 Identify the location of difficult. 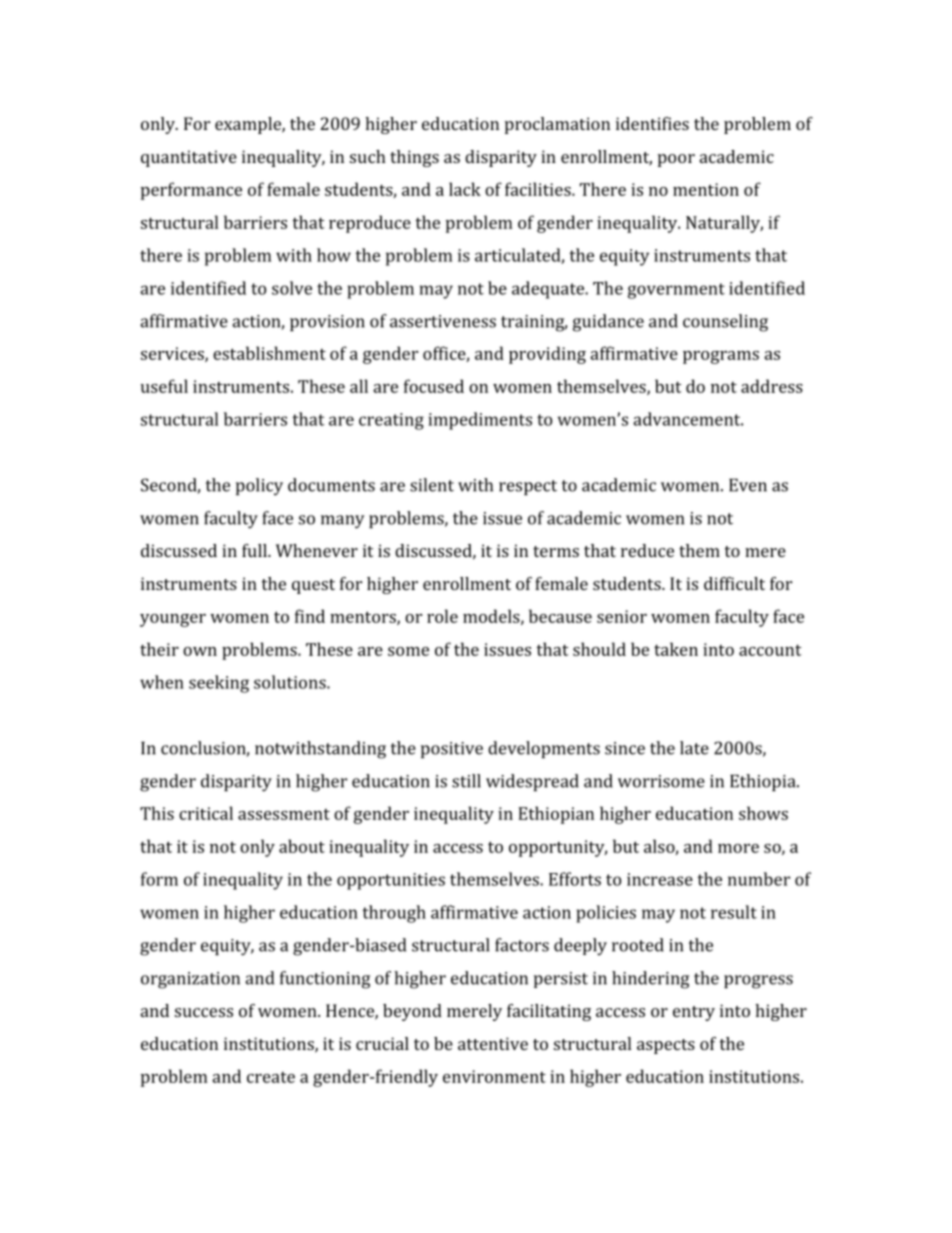
(734, 583).
